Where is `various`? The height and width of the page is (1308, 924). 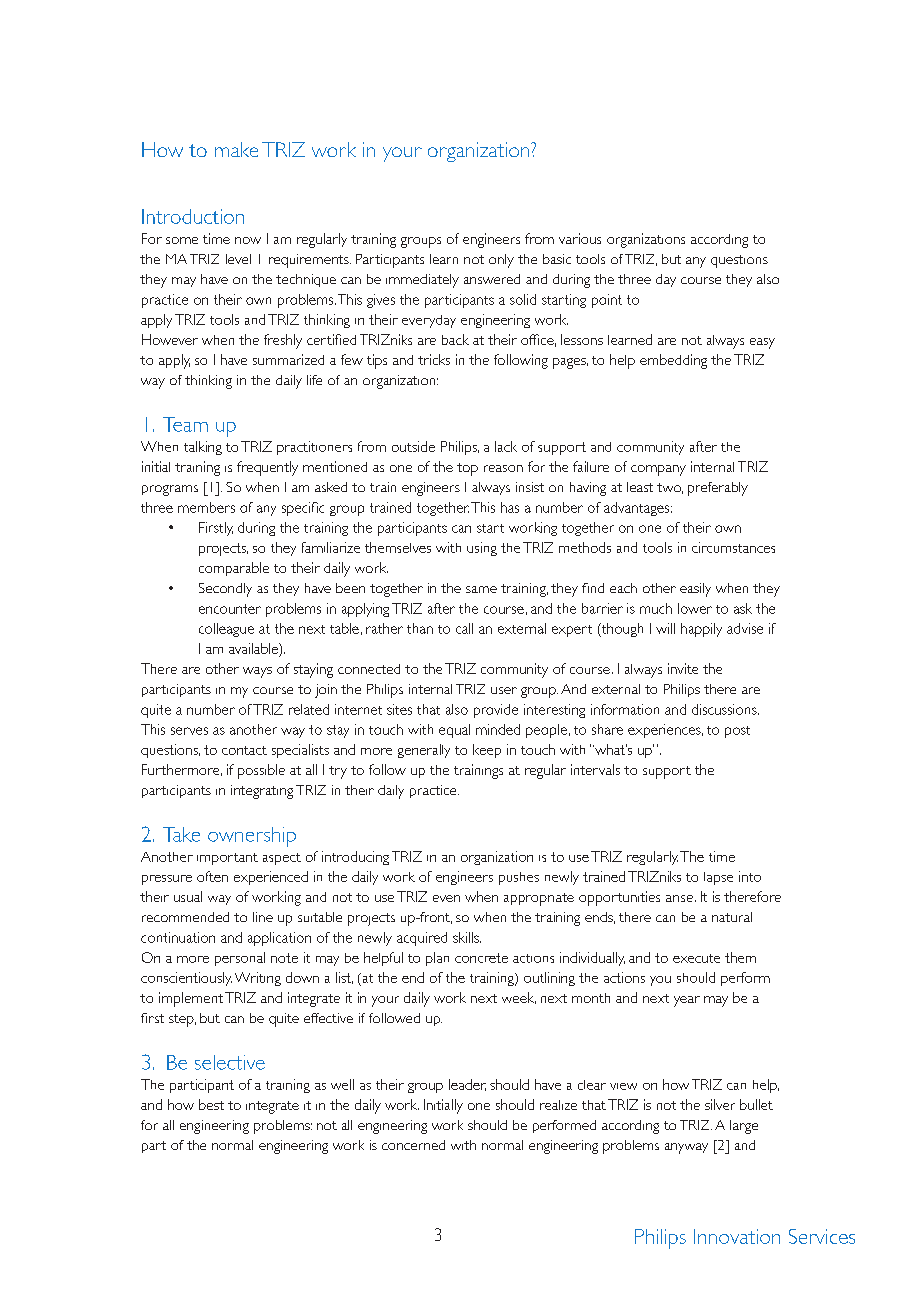 various is located at coordinates (580, 238).
